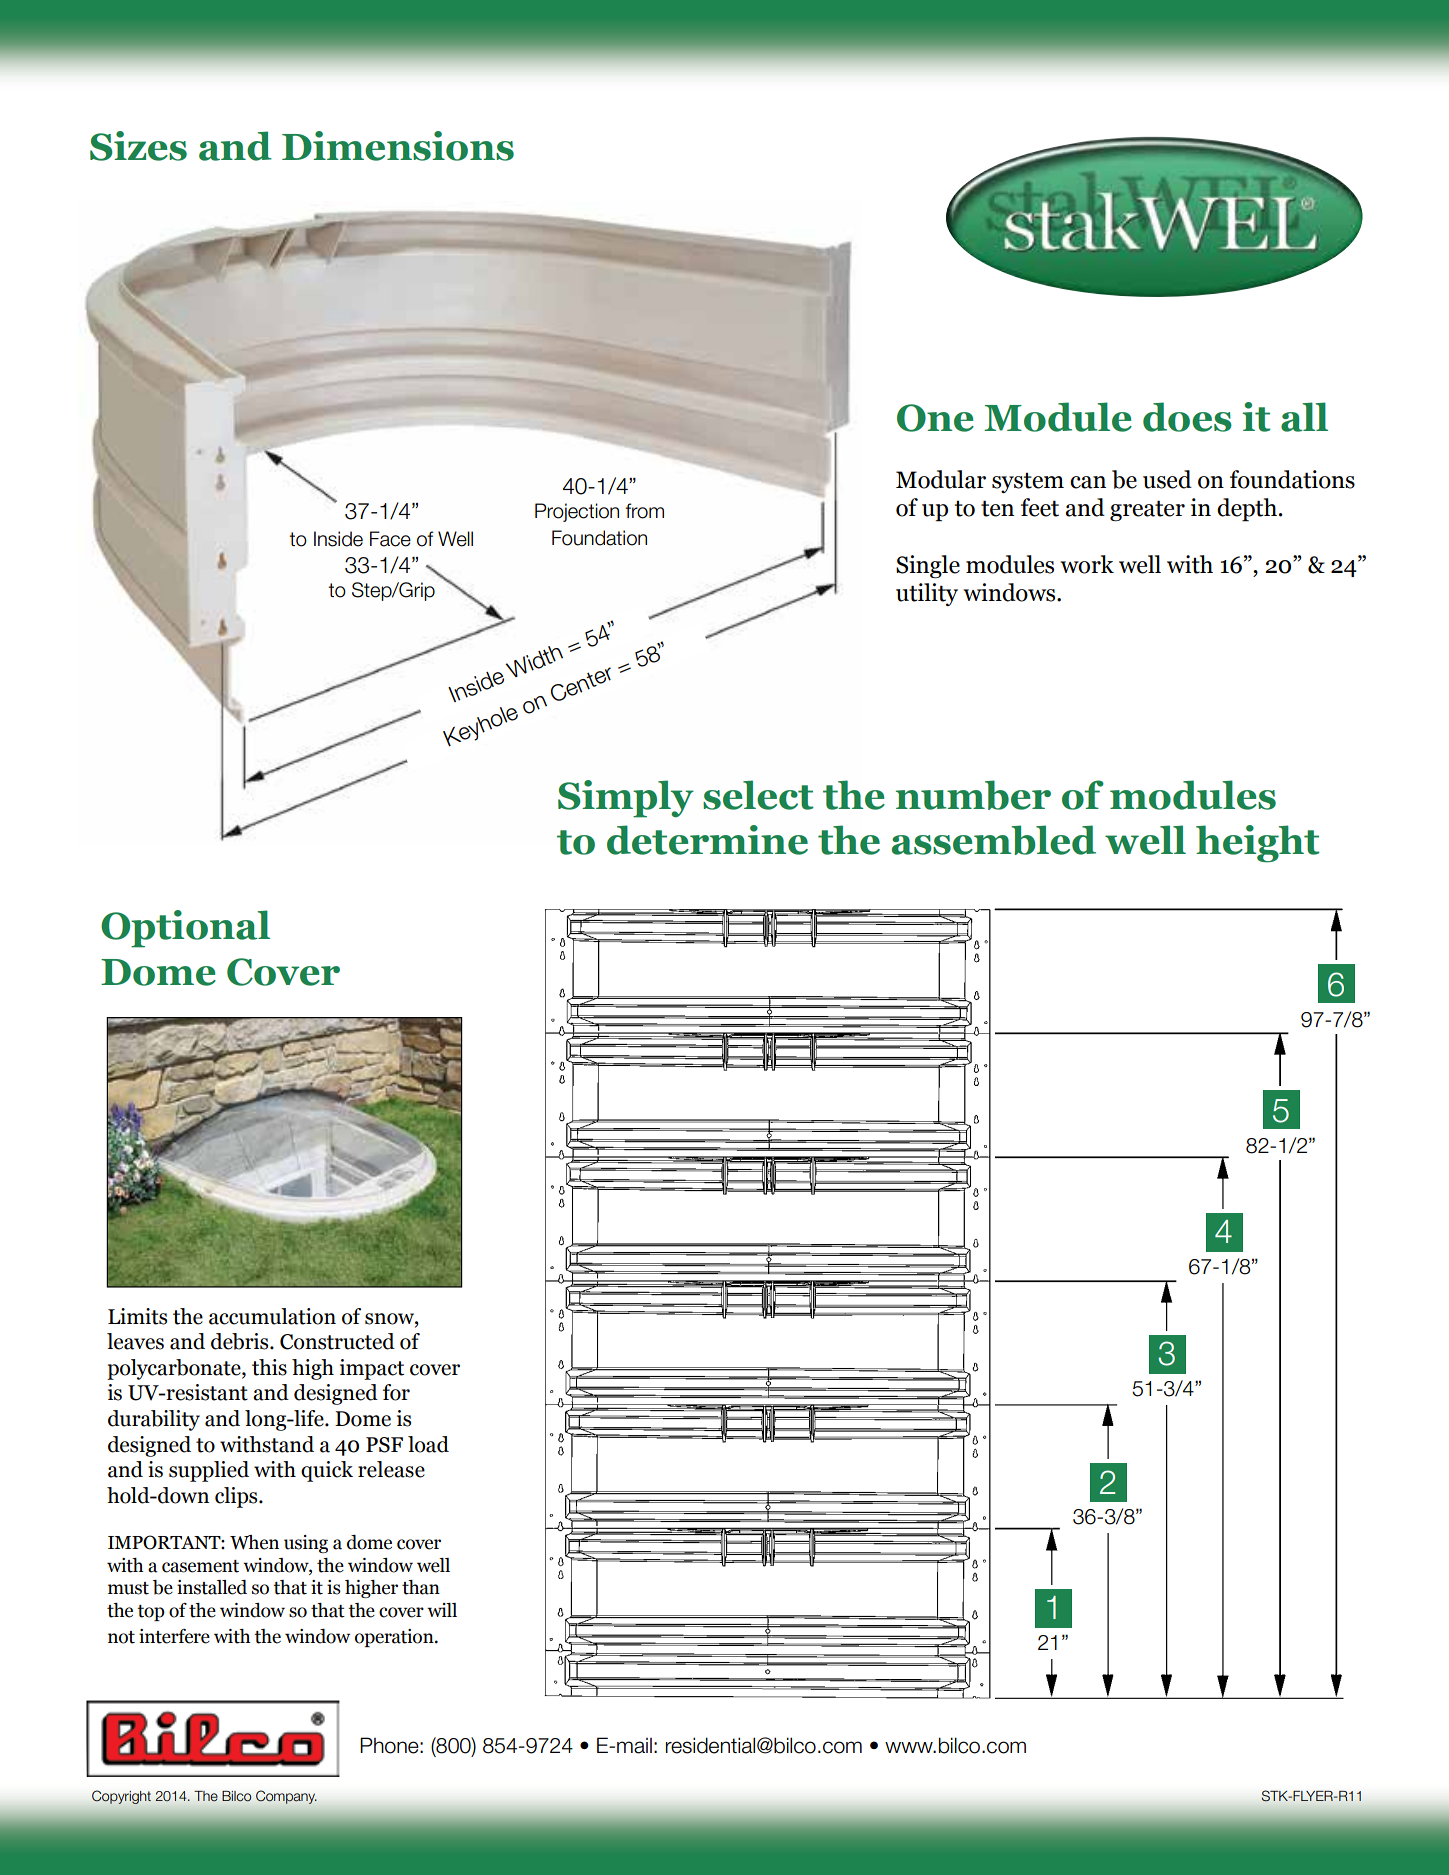 The image size is (1449, 1875). I want to click on determine, so click(707, 840).
